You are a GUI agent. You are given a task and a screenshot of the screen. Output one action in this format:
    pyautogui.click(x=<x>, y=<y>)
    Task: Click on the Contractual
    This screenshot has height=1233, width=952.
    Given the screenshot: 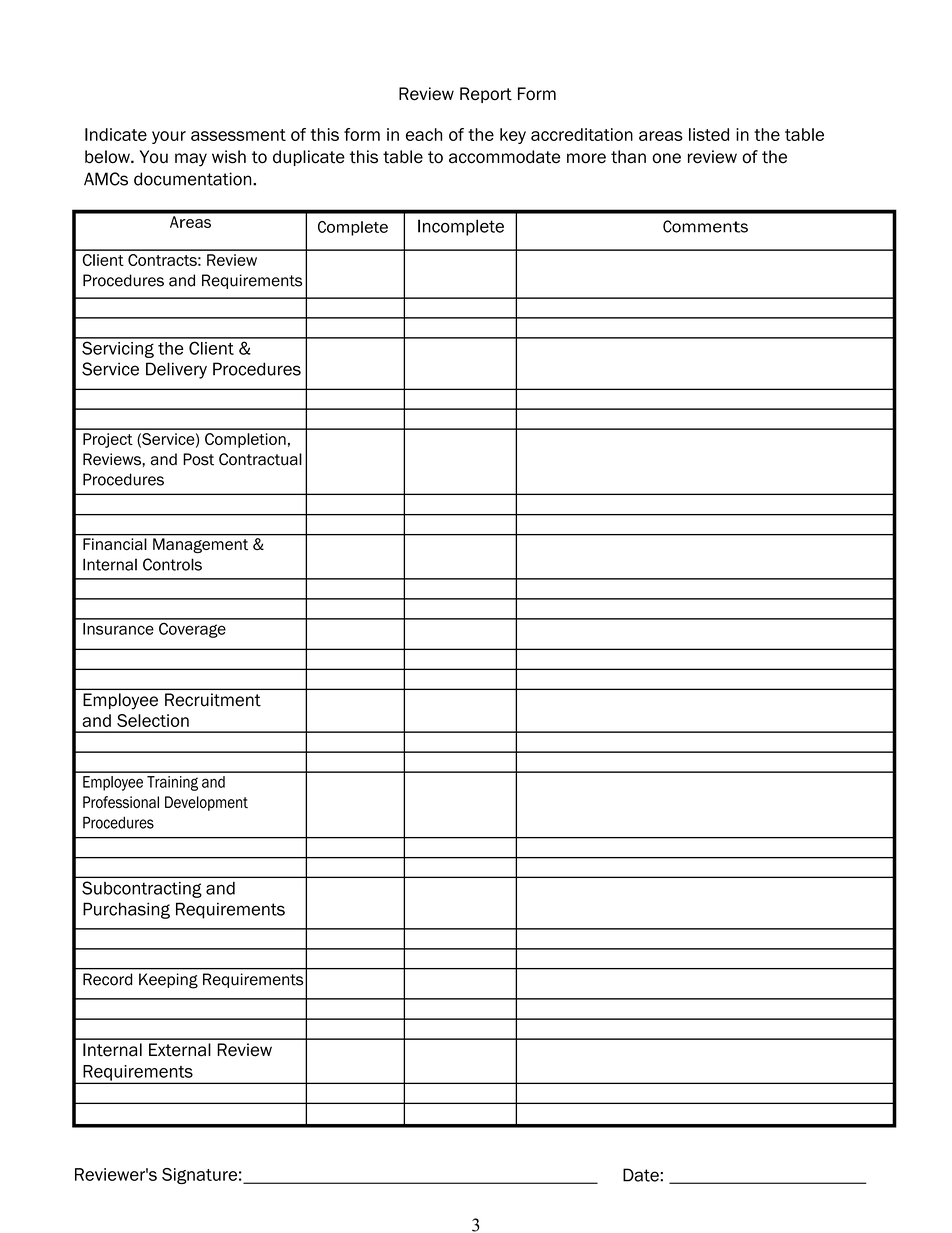 What is the action you would take?
    pyautogui.click(x=260, y=459)
